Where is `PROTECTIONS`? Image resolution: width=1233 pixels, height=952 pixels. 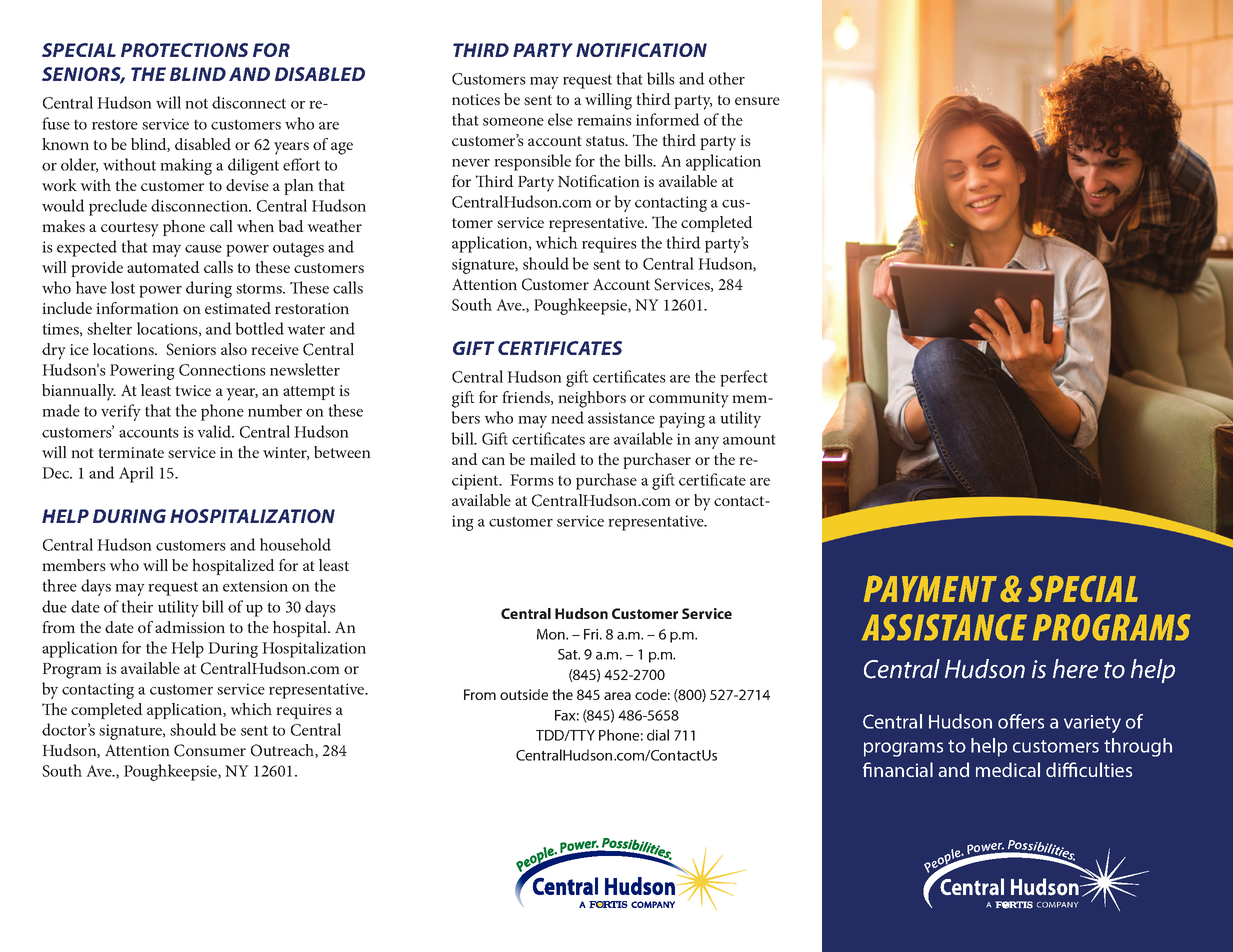 PROTECTIONS is located at coordinates (184, 50).
